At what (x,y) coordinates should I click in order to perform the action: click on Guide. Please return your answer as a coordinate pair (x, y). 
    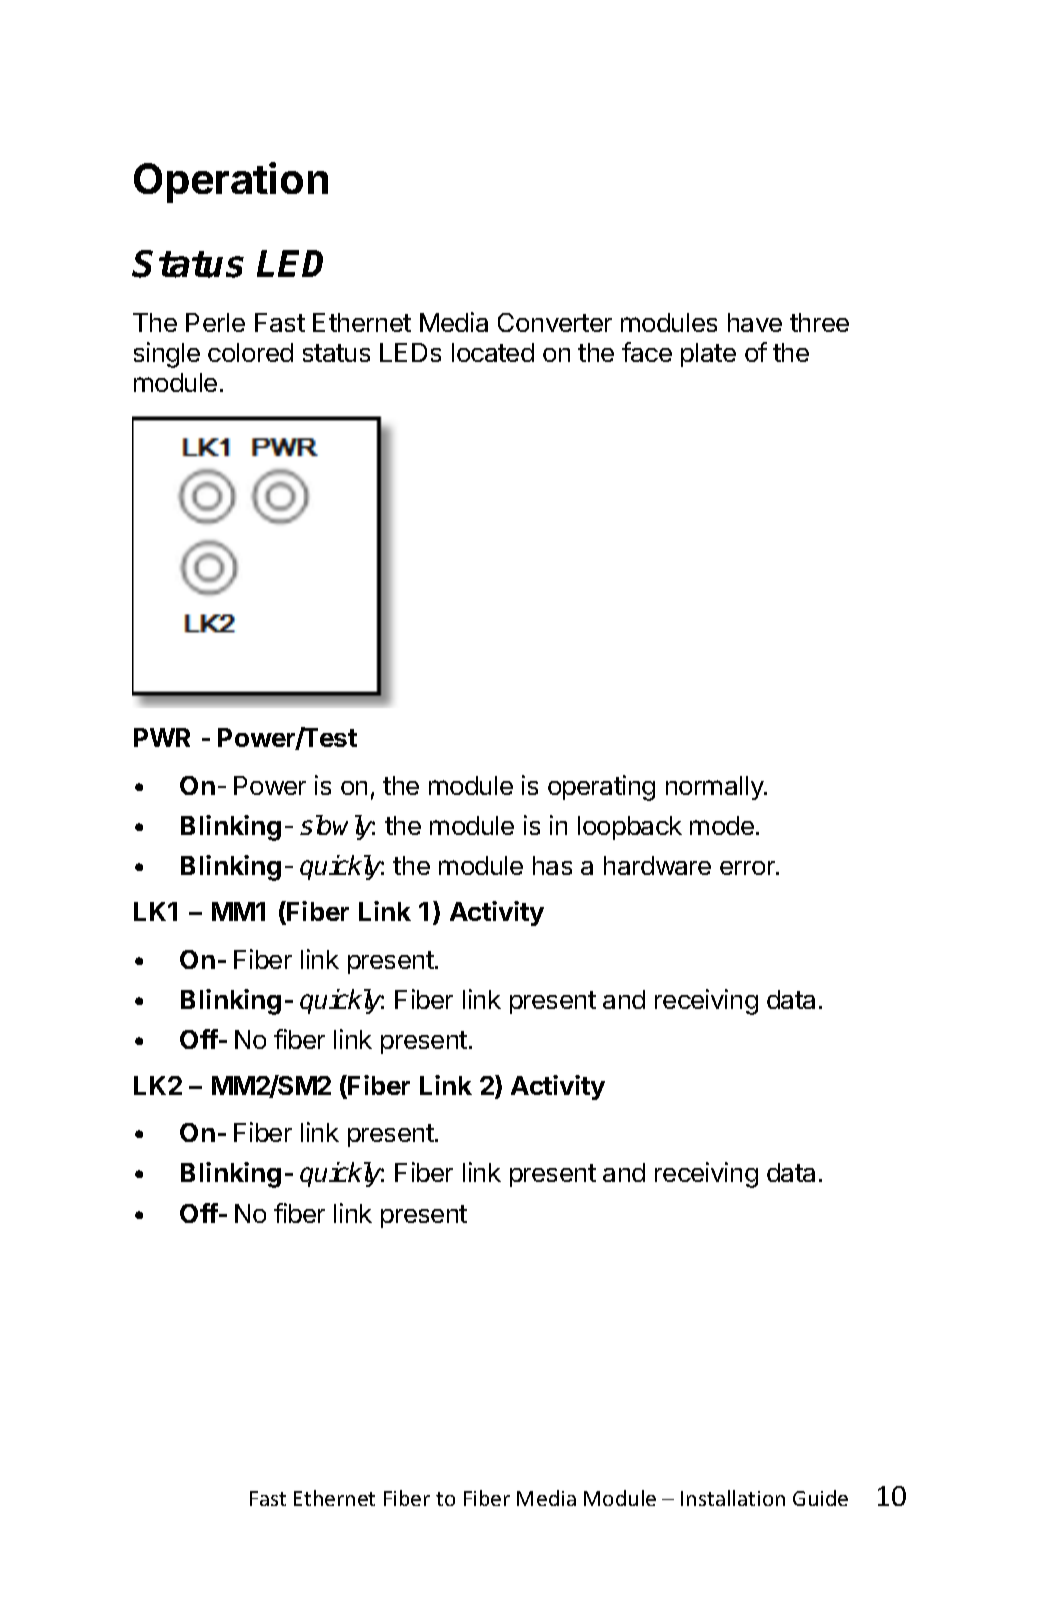
    Looking at the image, I should click on (820, 1498).
